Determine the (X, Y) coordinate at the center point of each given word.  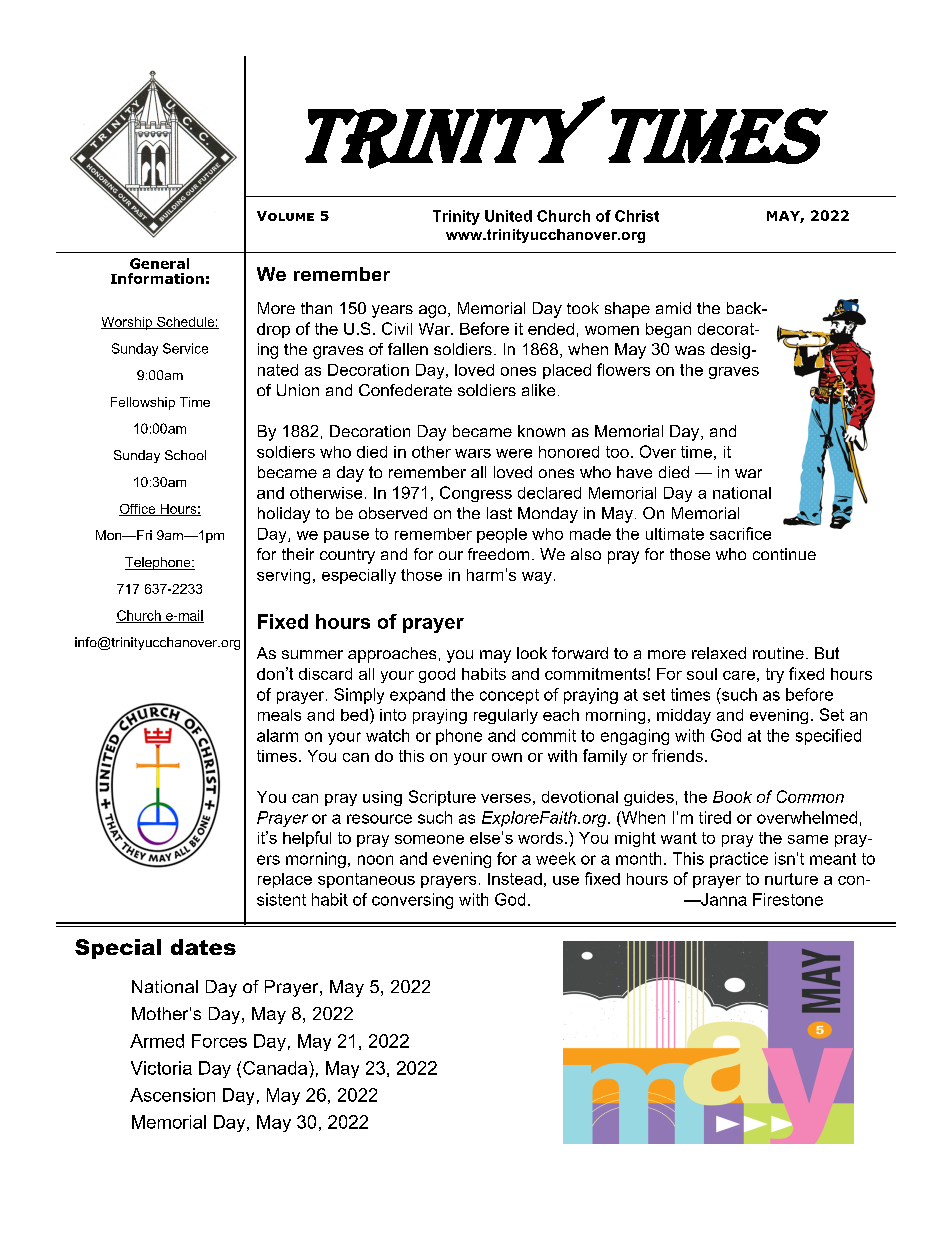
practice (739, 860)
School (185, 455)
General (159, 263)
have (634, 472)
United (508, 216)
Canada (276, 1068)
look (532, 653)
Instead (515, 879)
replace (285, 880)
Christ (637, 216)
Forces (219, 1041)
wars (473, 453)
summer (312, 654)
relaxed (719, 653)
